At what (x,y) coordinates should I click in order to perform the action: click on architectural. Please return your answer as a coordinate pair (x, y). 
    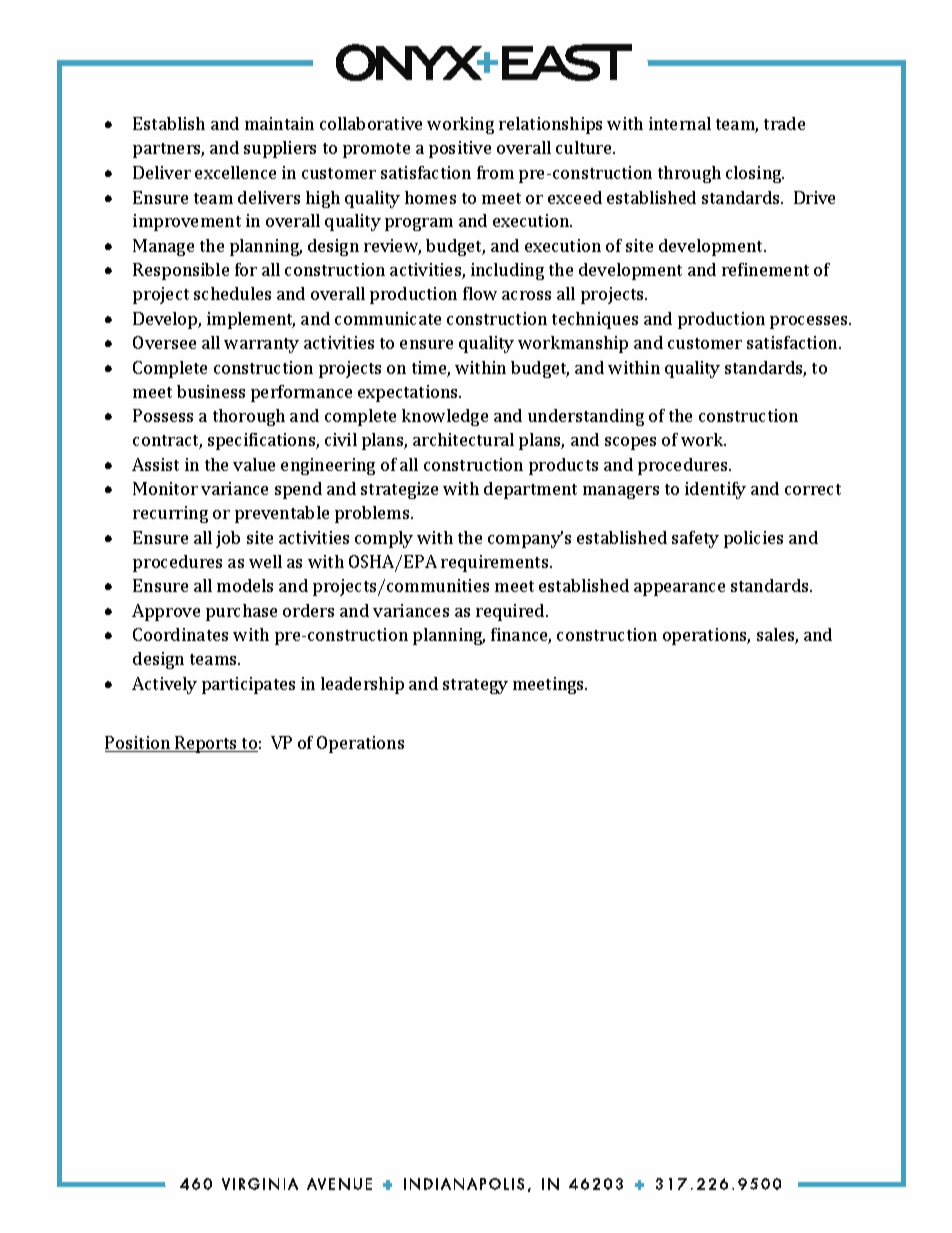
    Looking at the image, I should click on (463, 439).
